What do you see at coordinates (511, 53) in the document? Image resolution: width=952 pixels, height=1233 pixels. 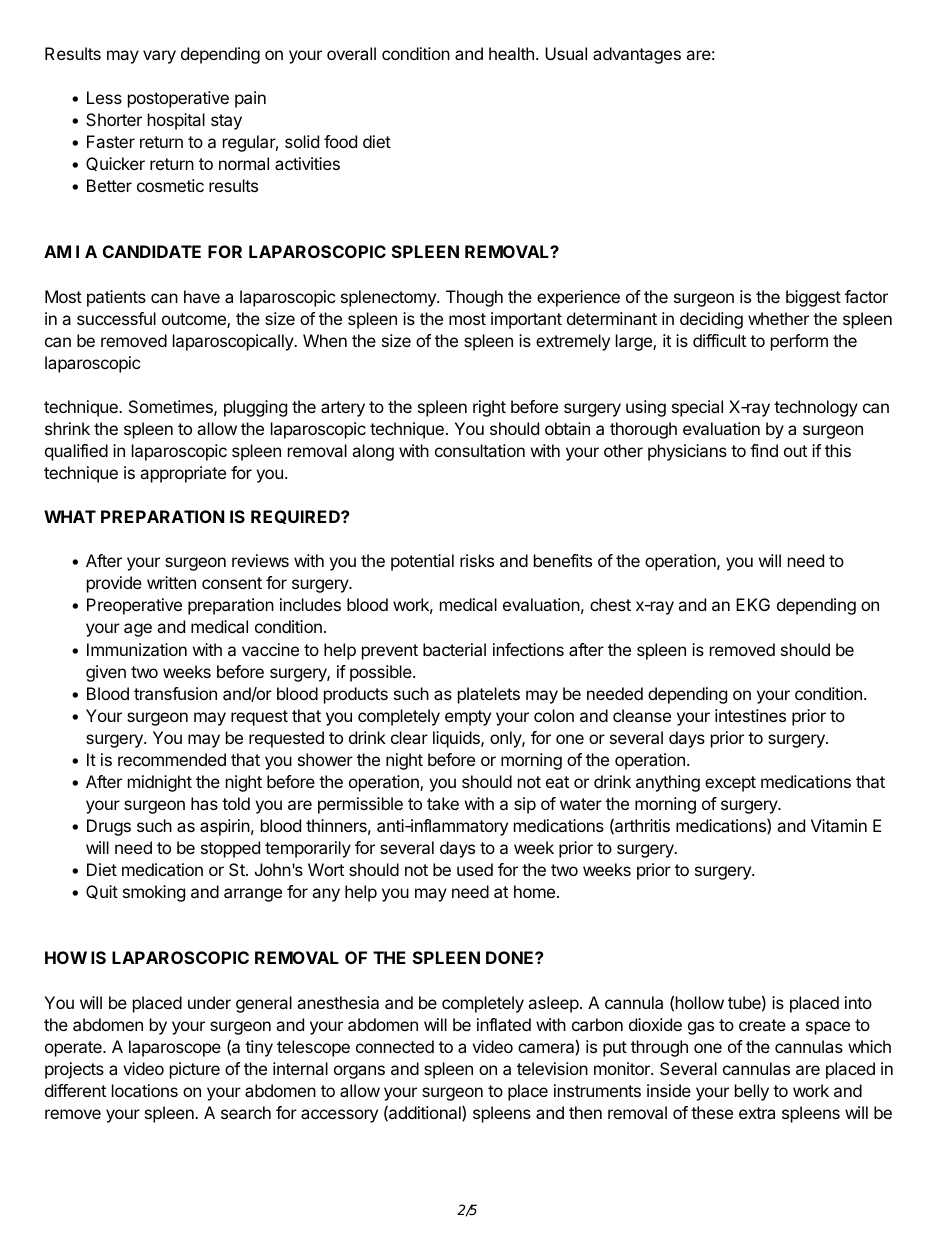 I see `health` at bounding box center [511, 53].
